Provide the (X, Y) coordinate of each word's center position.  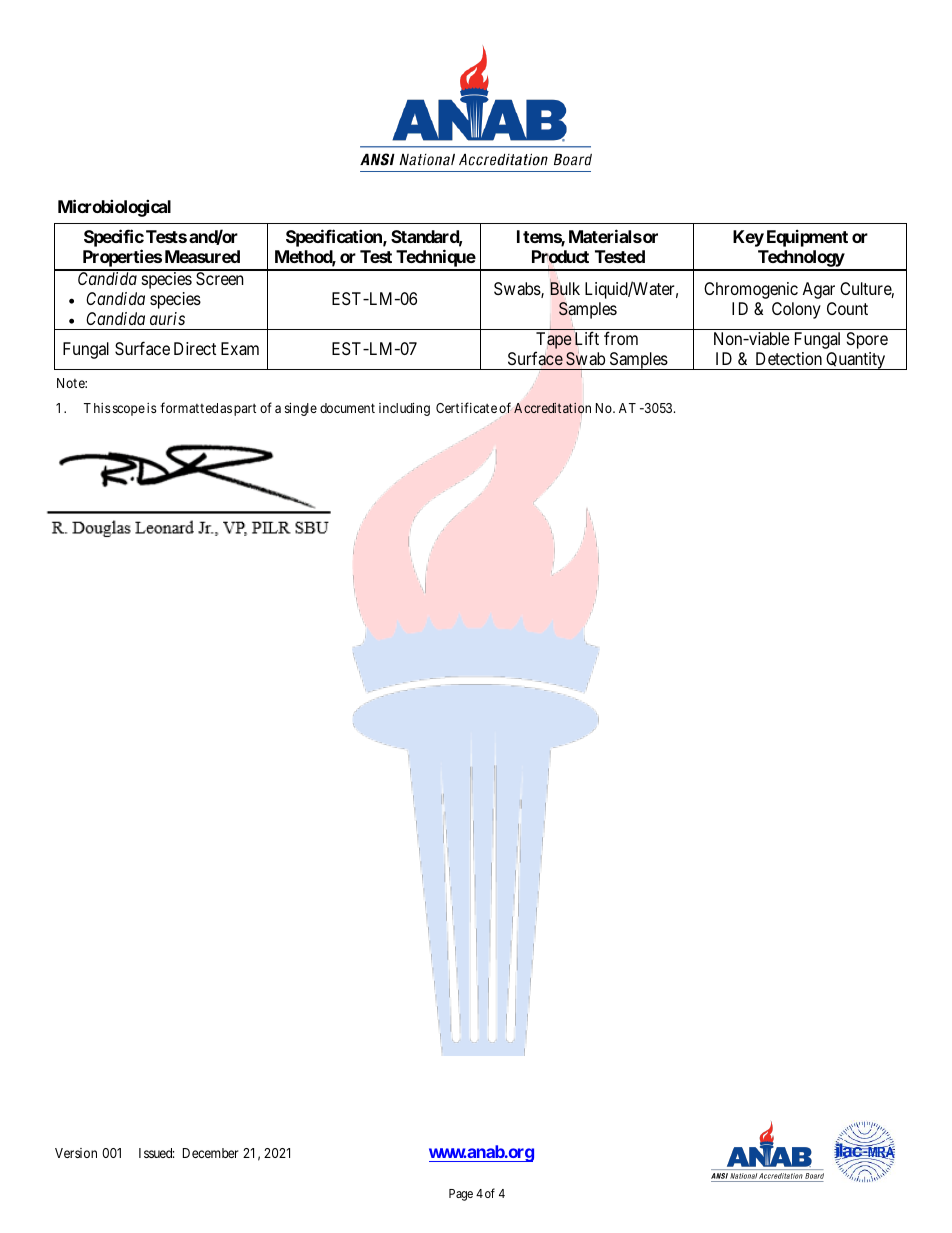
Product (560, 258)
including (404, 409)
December (210, 1153)
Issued (156, 1153)
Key (748, 238)
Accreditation (552, 408)
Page (461, 1195)
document (347, 408)
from (621, 338)
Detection (789, 358)
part (245, 410)
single (301, 409)
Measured (202, 256)
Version (76, 1153)
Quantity (856, 361)
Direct (195, 348)
